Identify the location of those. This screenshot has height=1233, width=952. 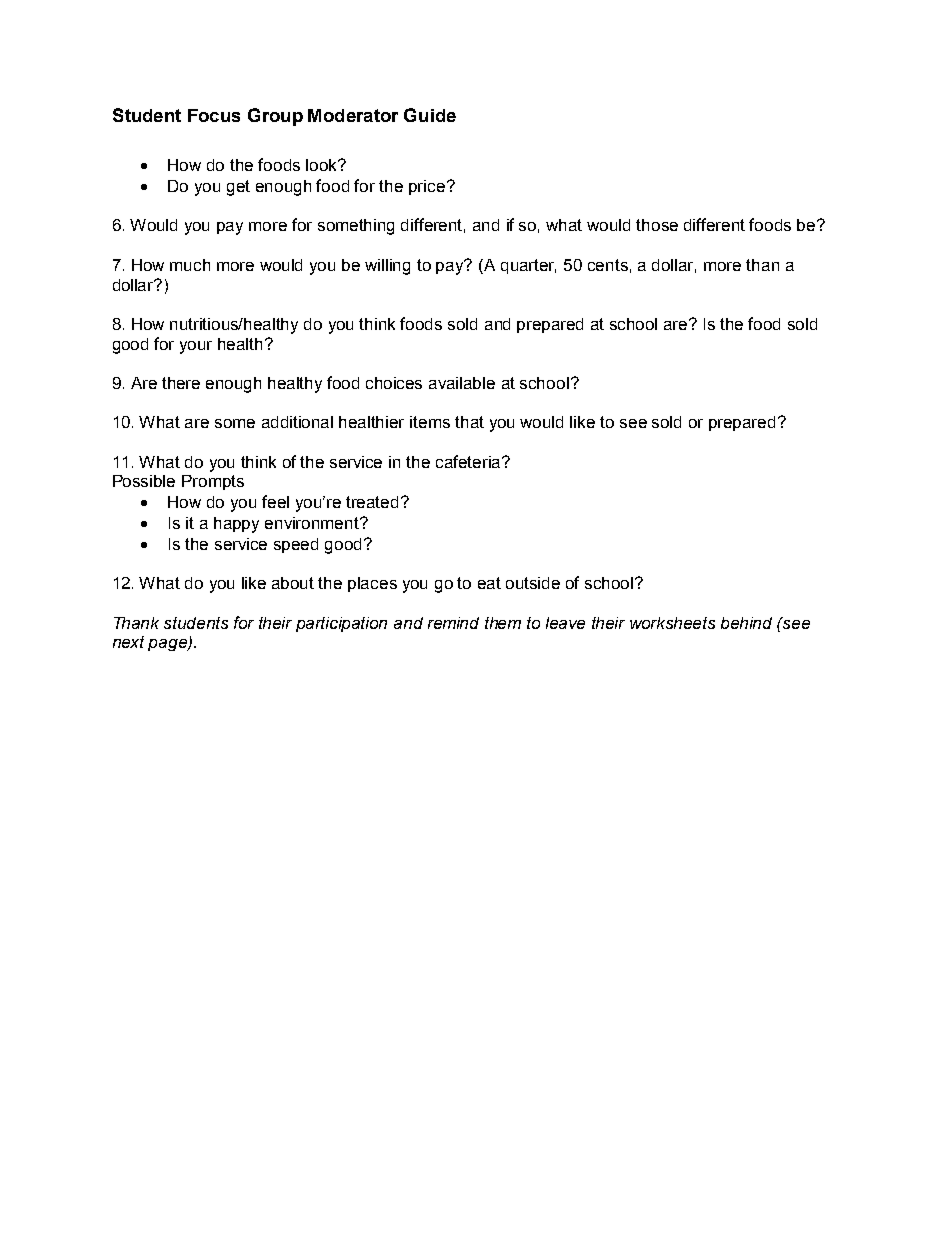
(657, 225).
